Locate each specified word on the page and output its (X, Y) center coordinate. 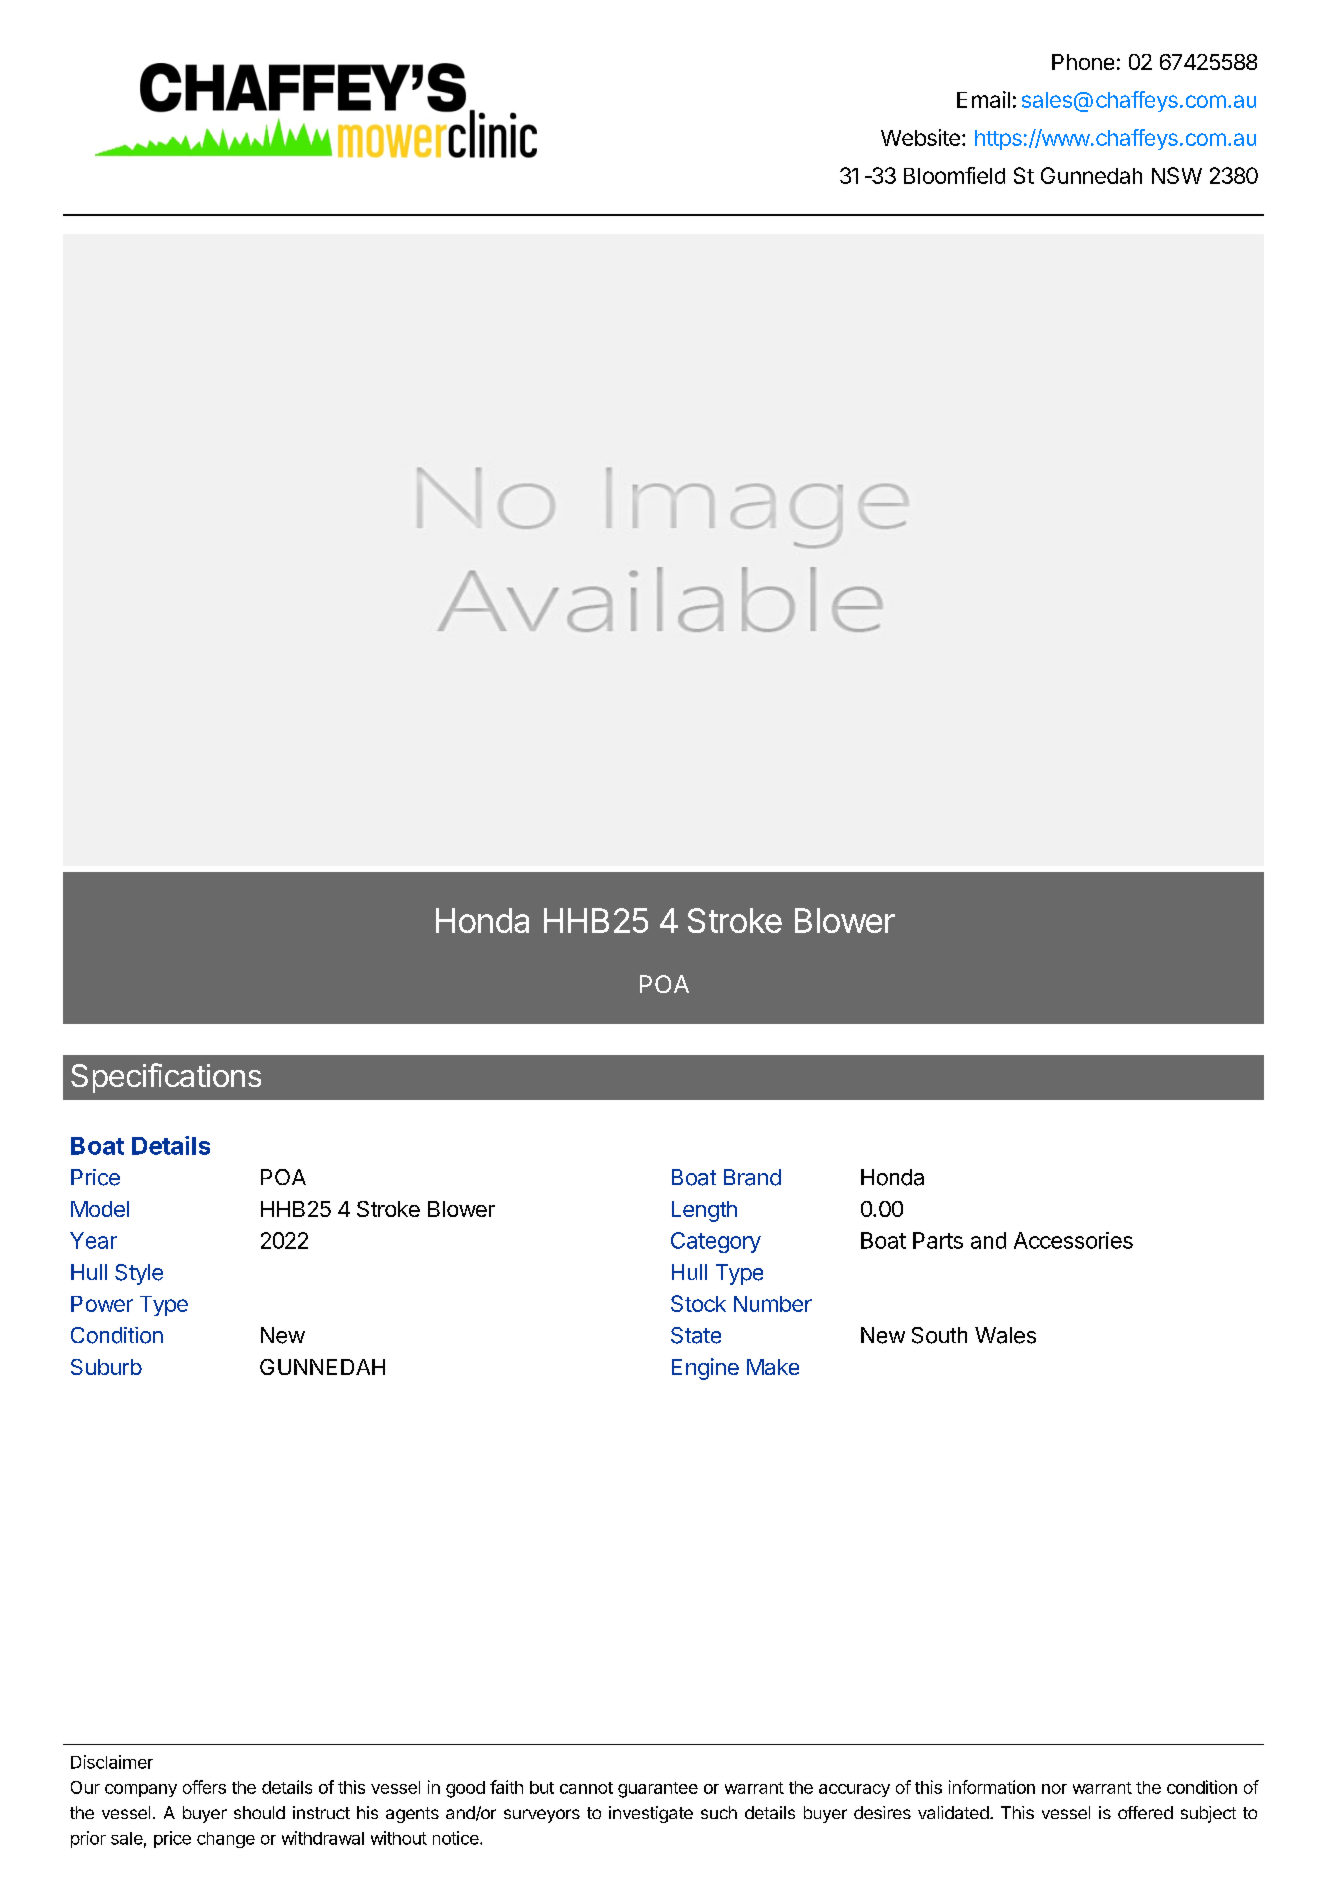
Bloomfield (954, 175)
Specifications (166, 1078)
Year (93, 1240)
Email (983, 99)
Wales (1005, 1335)
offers (204, 1787)
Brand (752, 1177)
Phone (1083, 62)
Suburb (106, 1367)
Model (100, 1209)
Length (704, 1211)
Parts (938, 1240)
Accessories (1073, 1240)
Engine (705, 1369)
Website (920, 137)
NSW (1177, 175)
